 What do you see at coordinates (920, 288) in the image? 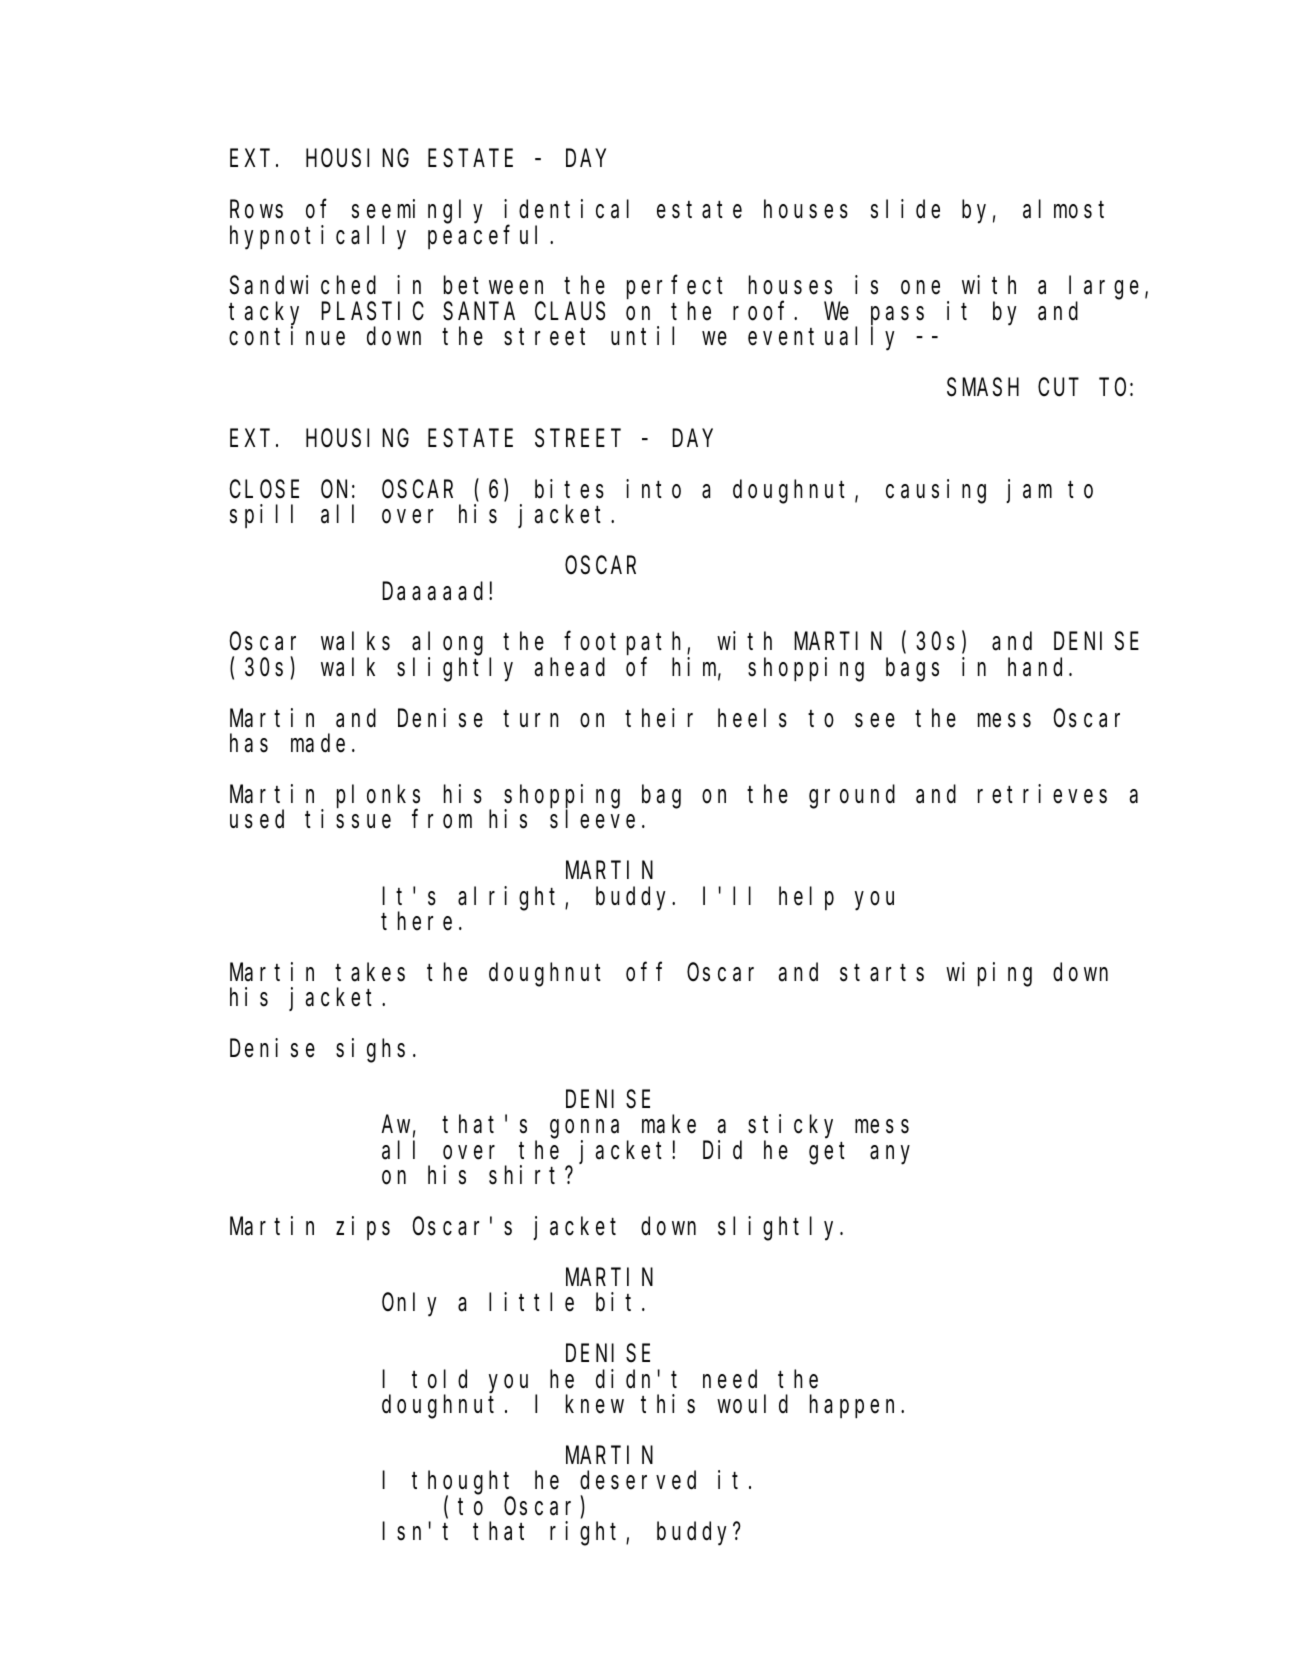
I see `one` at bounding box center [920, 288].
